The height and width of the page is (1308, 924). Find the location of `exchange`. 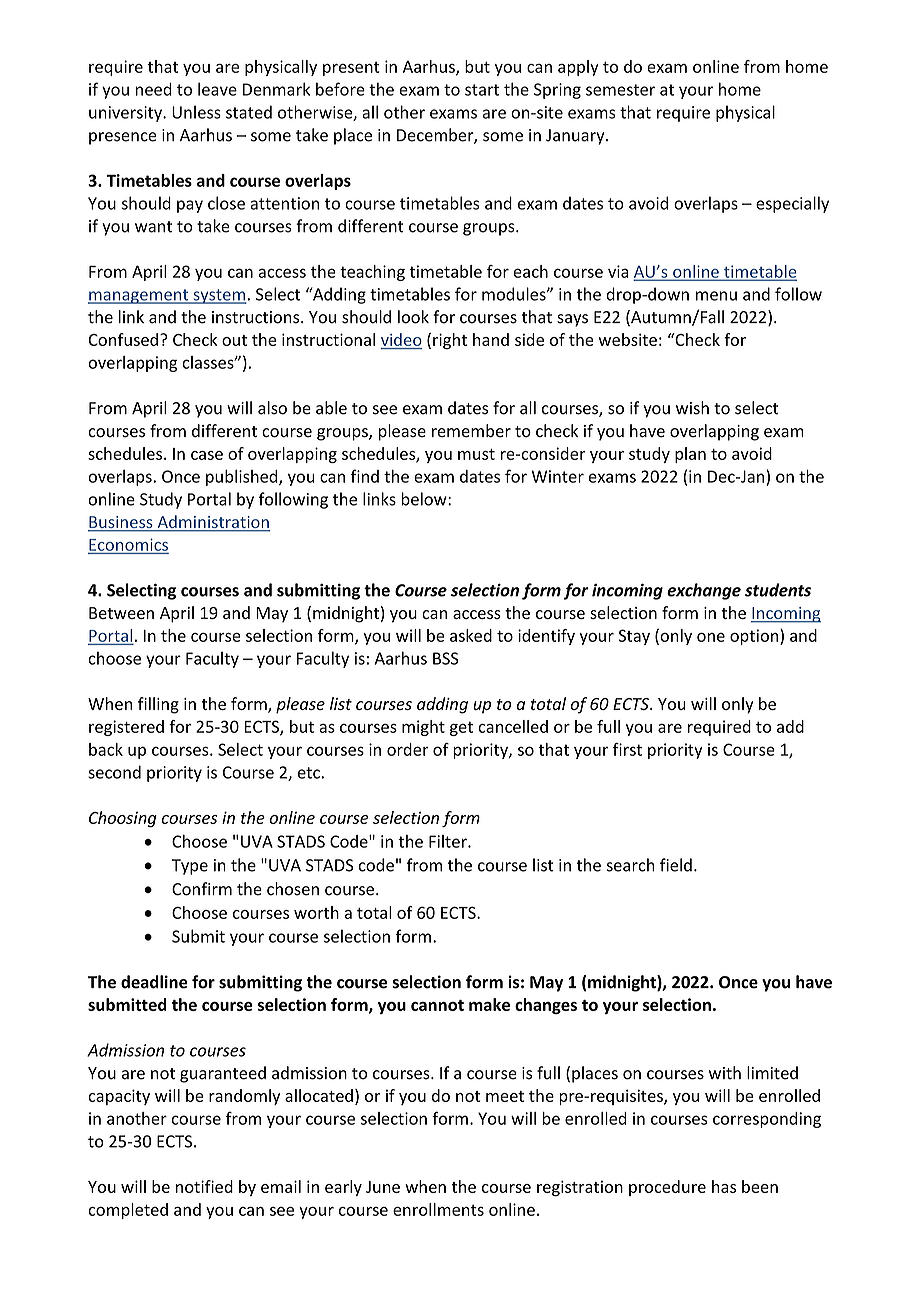

exchange is located at coordinates (704, 591).
